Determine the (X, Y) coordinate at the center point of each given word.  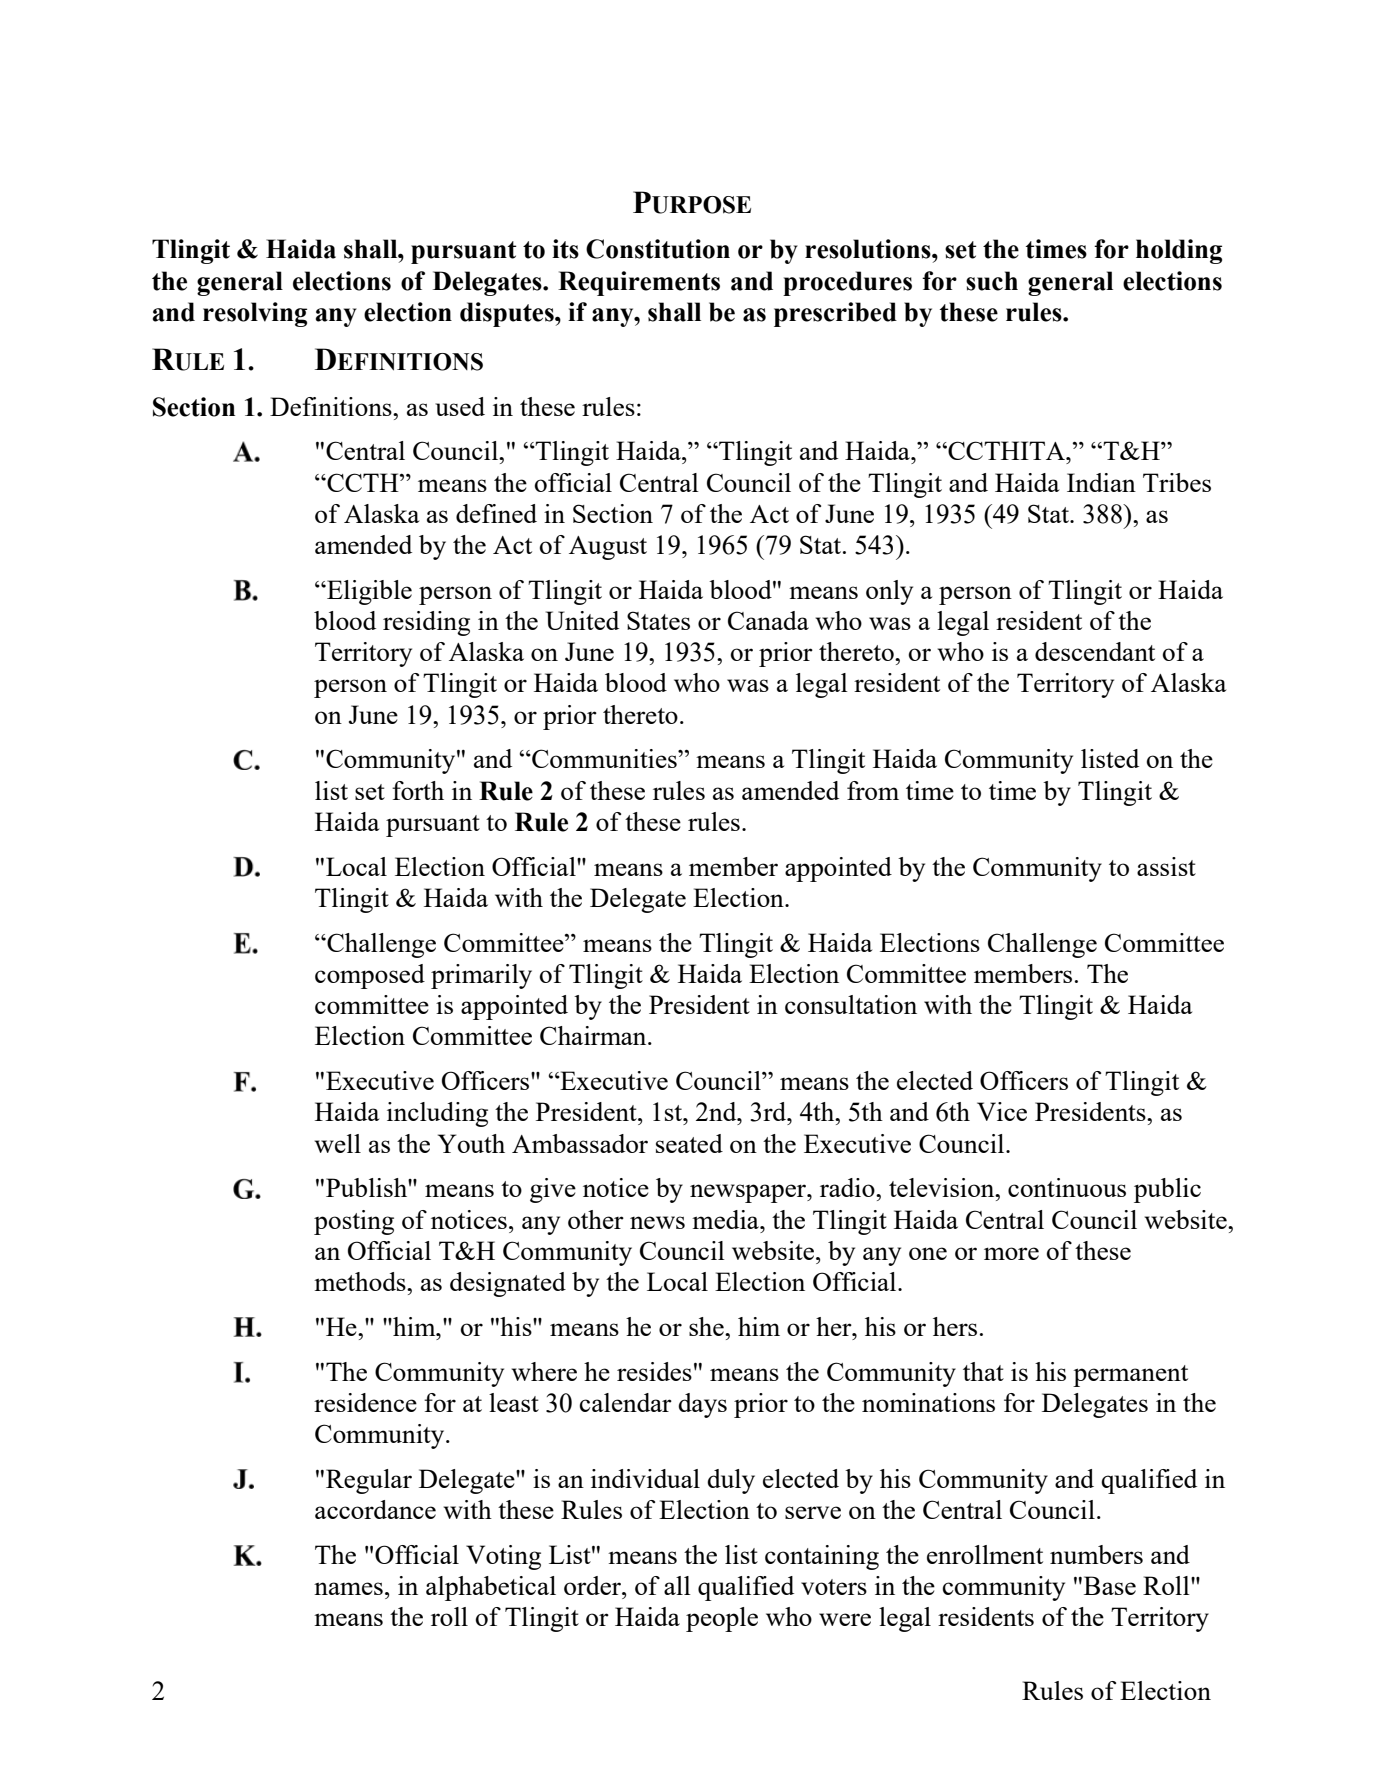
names (348, 1588)
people (722, 1619)
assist (1166, 866)
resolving (255, 314)
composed (370, 976)
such (992, 281)
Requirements (639, 283)
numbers (1096, 1554)
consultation (851, 1004)
